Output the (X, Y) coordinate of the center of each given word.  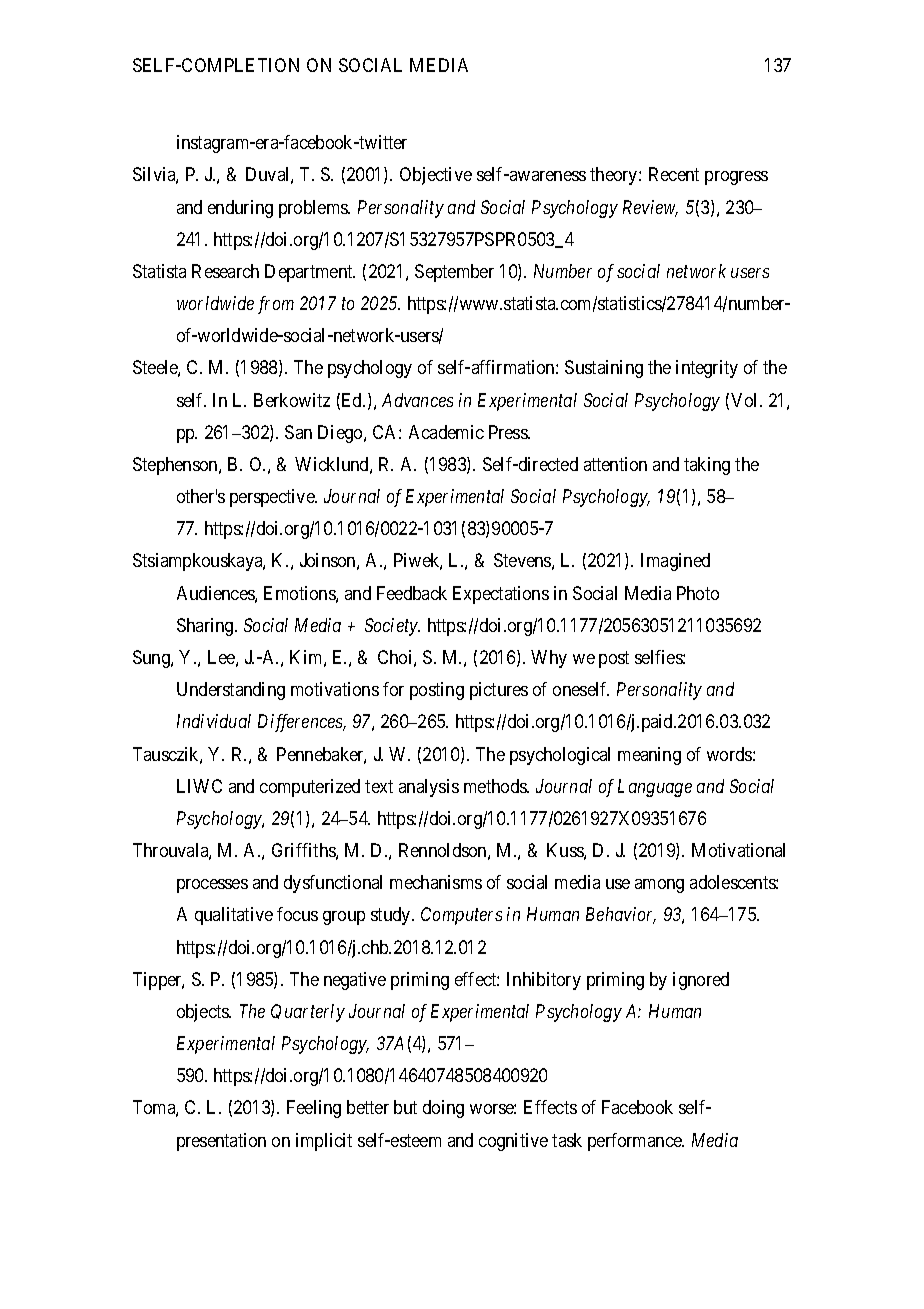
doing (443, 1109)
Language (655, 788)
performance (636, 1142)
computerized (310, 788)
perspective (273, 498)
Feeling (314, 1109)
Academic (446, 432)
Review (650, 208)
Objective (436, 176)
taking (707, 466)
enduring (240, 209)
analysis (429, 788)
